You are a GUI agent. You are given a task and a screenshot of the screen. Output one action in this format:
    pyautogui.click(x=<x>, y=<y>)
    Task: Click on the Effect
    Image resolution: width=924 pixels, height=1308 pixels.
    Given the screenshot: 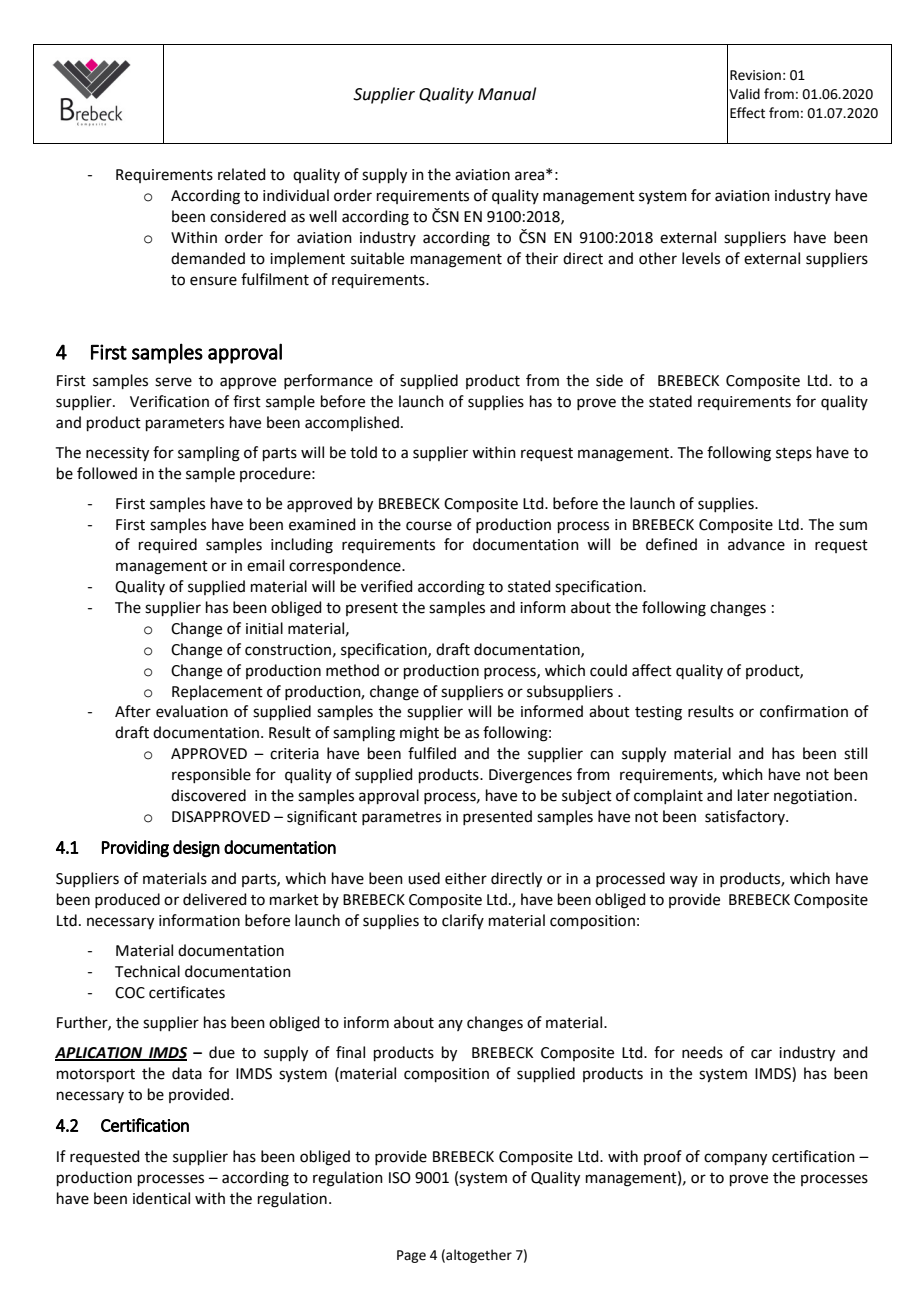 What is the action you would take?
    pyautogui.click(x=747, y=113)
